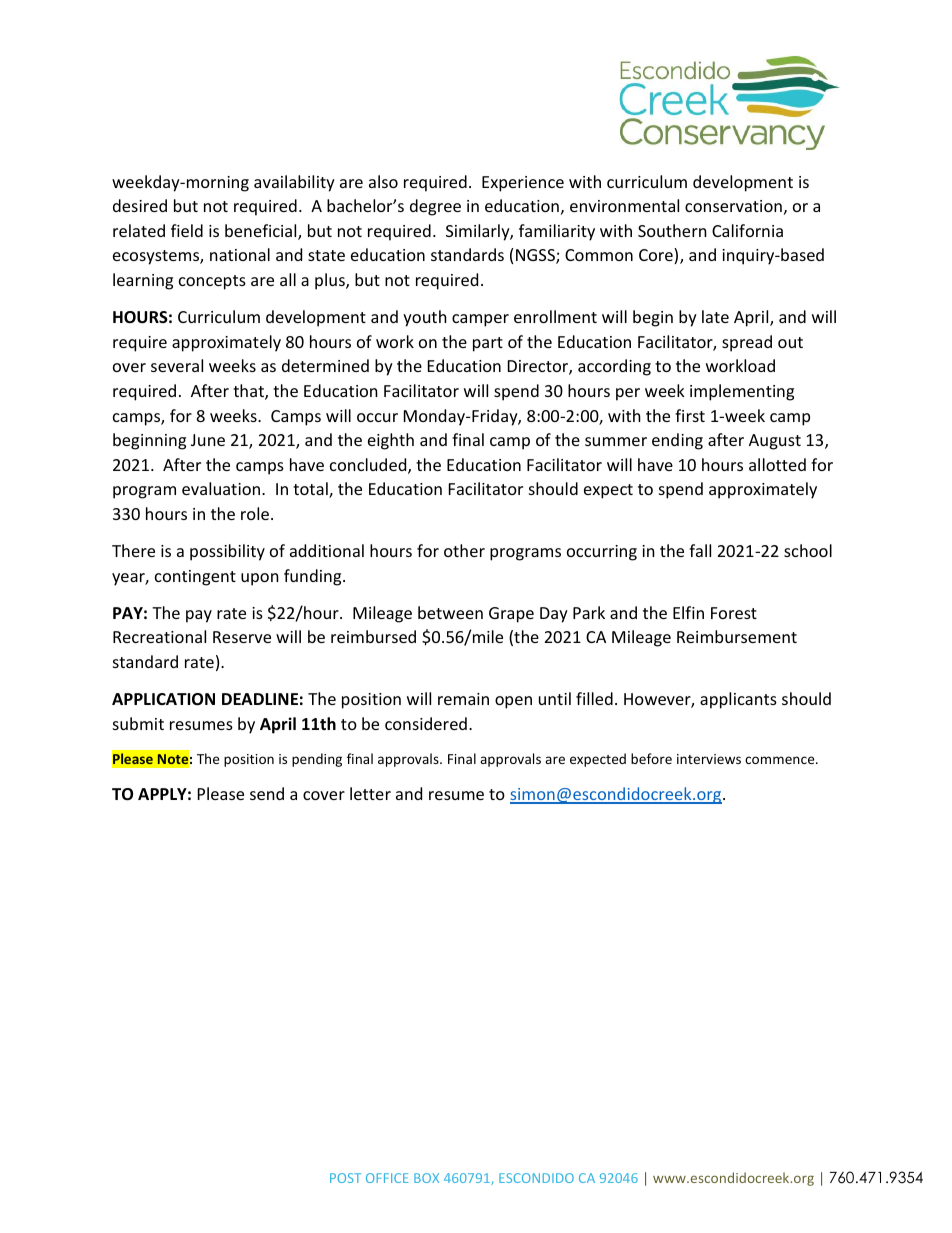 The width and height of the screenshot is (952, 1233). Describe the element at coordinates (426, 1178) in the screenshot. I see `BOX` at that location.
